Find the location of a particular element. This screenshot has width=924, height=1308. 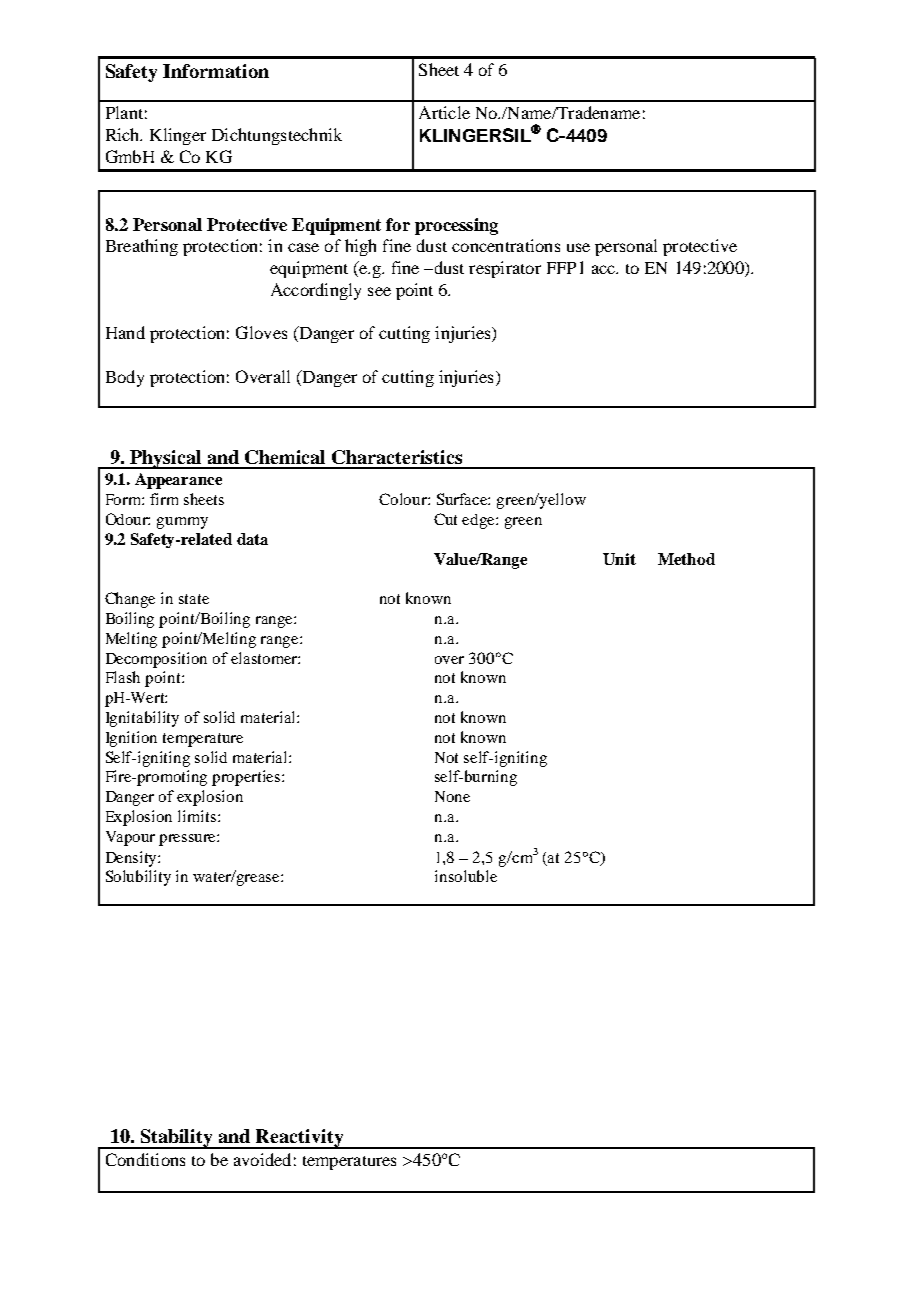

Unit is located at coordinates (619, 559).
